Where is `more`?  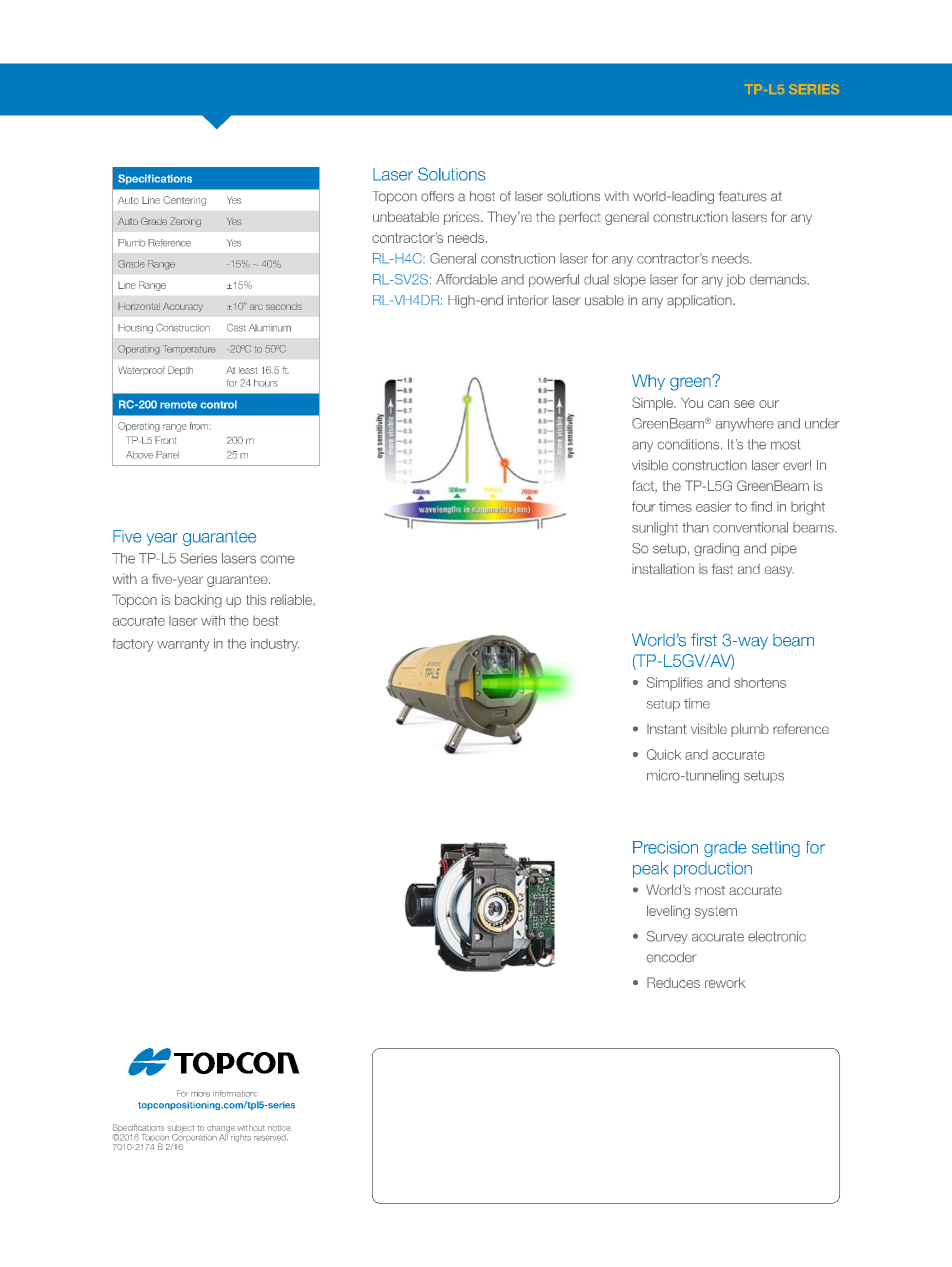 more is located at coordinates (200, 1094).
